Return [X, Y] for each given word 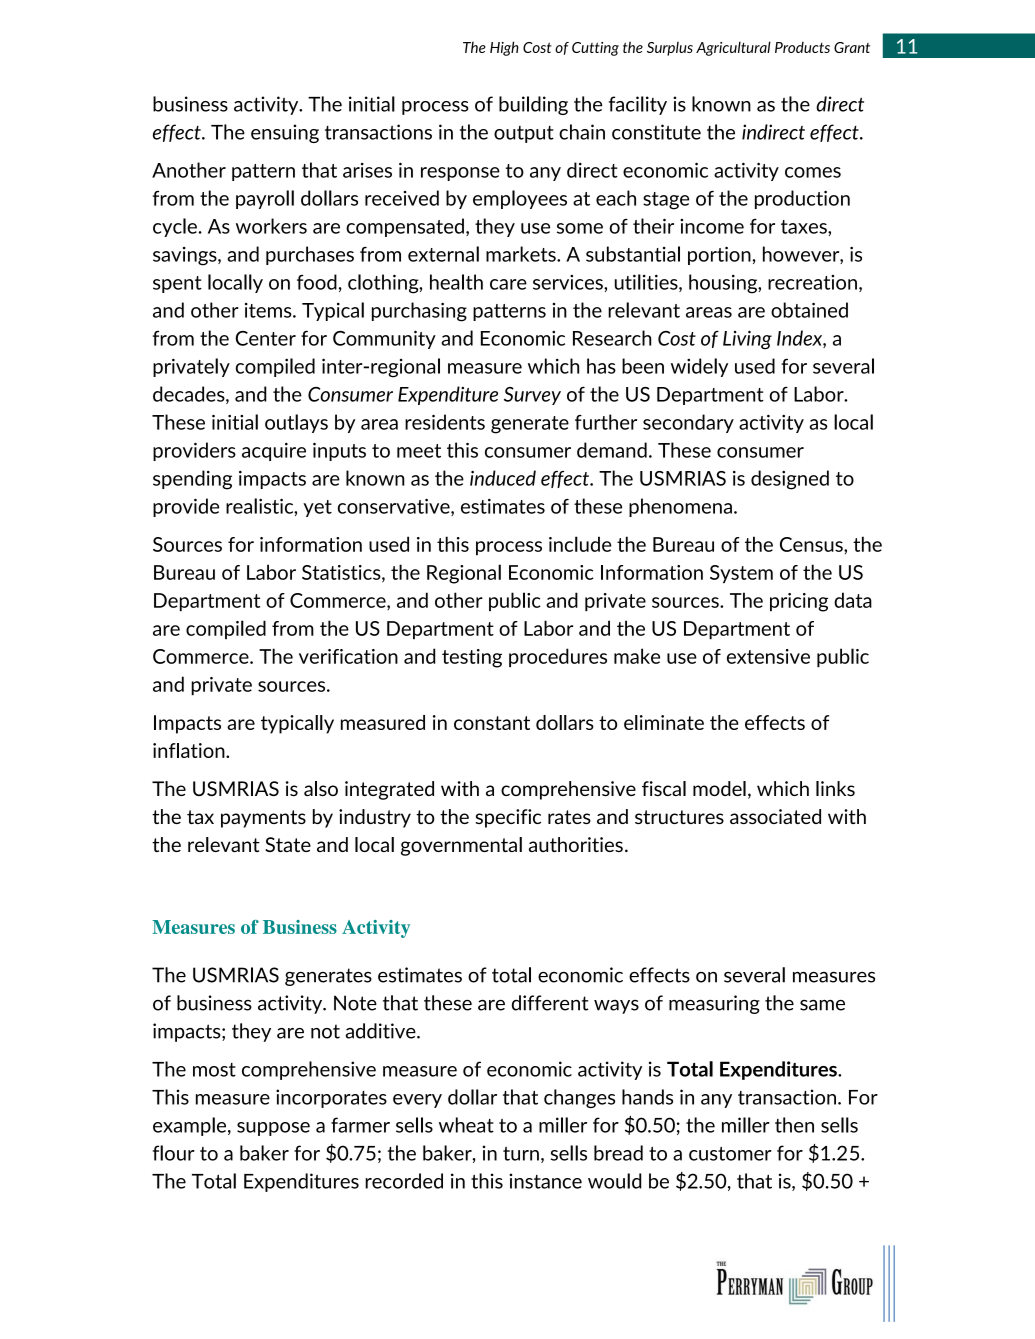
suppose [273, 1129]
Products [802, 47]
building [533, 105]
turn [521, 1154]
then [794, 1125]
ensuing [285, 133]
